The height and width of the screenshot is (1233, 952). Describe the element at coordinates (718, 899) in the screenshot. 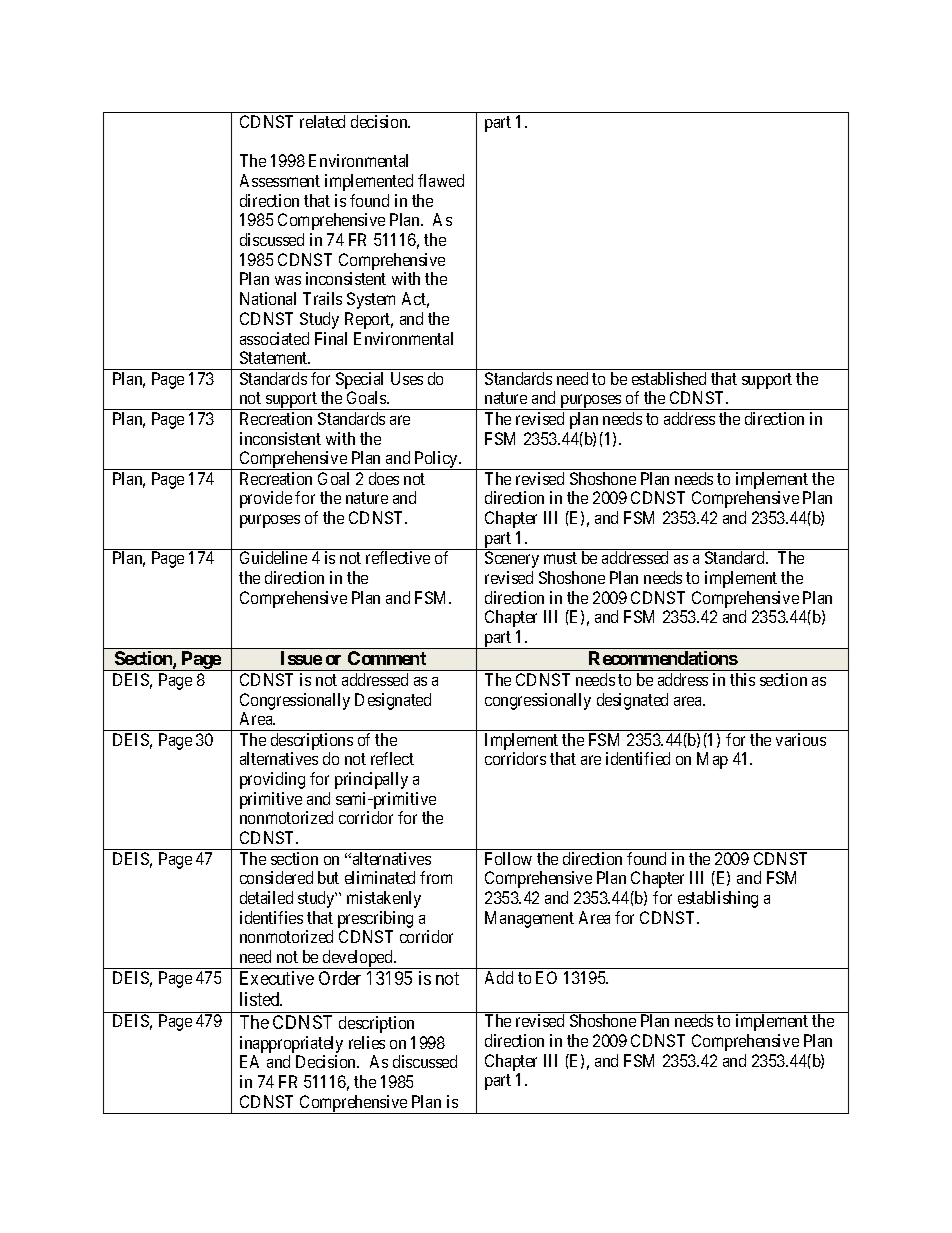

I see `establishing` at that location.
